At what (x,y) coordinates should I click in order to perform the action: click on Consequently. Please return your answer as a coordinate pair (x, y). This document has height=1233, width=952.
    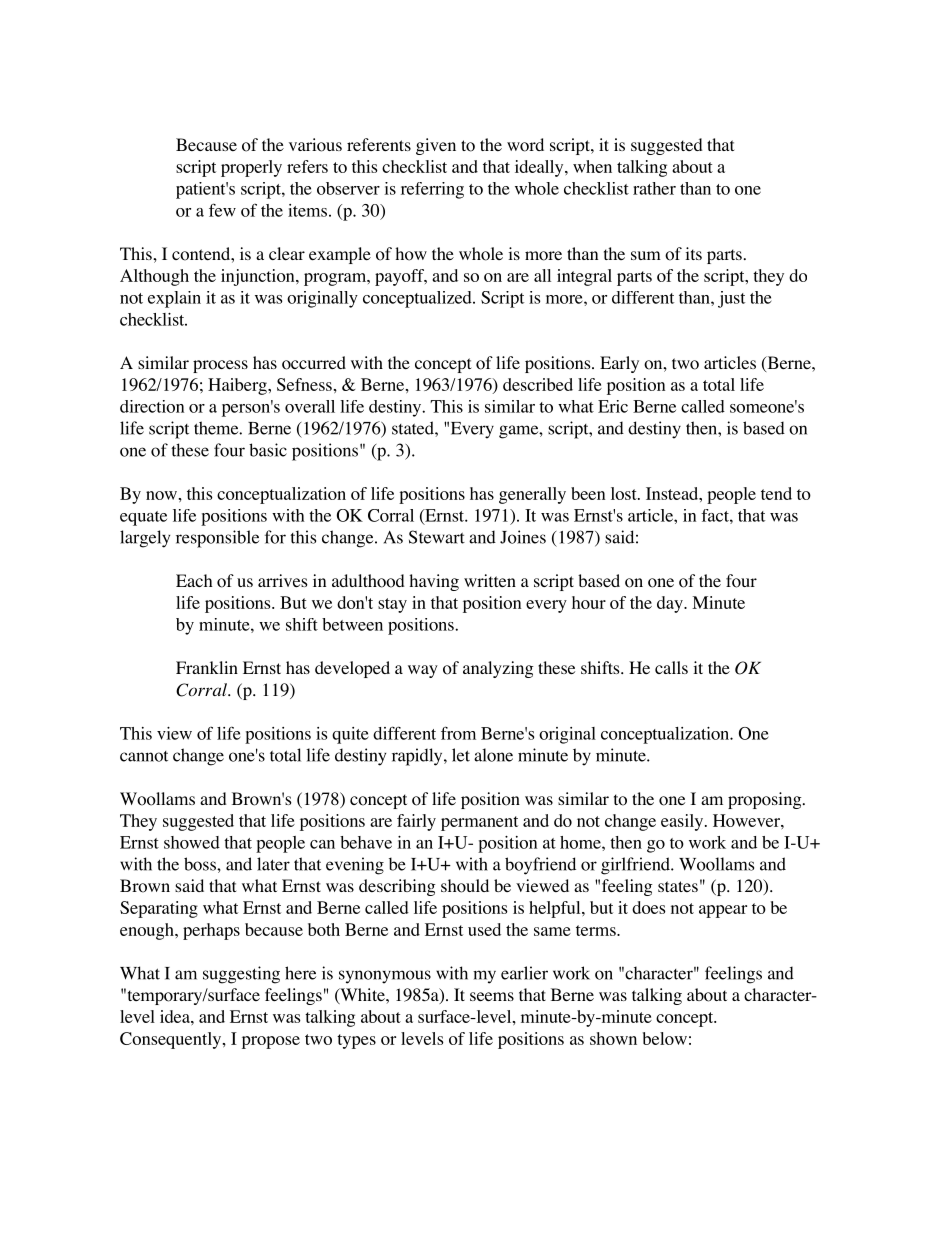
    Looking at the image, I should click on (172, 1040).
